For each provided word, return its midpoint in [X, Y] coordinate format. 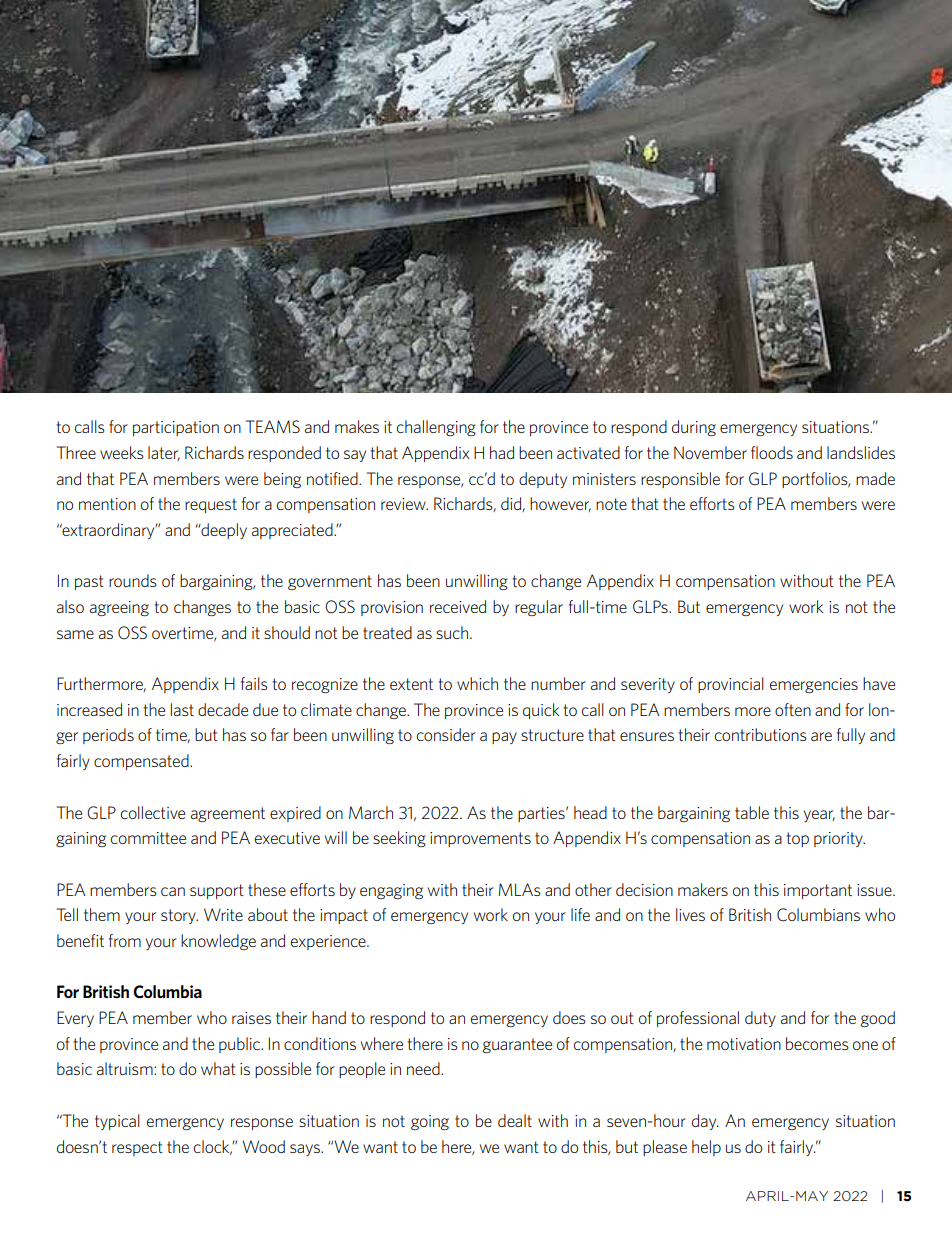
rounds [133, 580]
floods [772, 452]
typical [117, 1122]
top [797, 839]
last [182, 709]
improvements [480, 839]
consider [446, 734]
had [502, 452]
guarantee [517, 1045]
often [793, 709]
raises [251, 1018]
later [164, 453]
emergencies [814, 685]
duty [760, 1019]
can [173, 891]
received [458, 606]
